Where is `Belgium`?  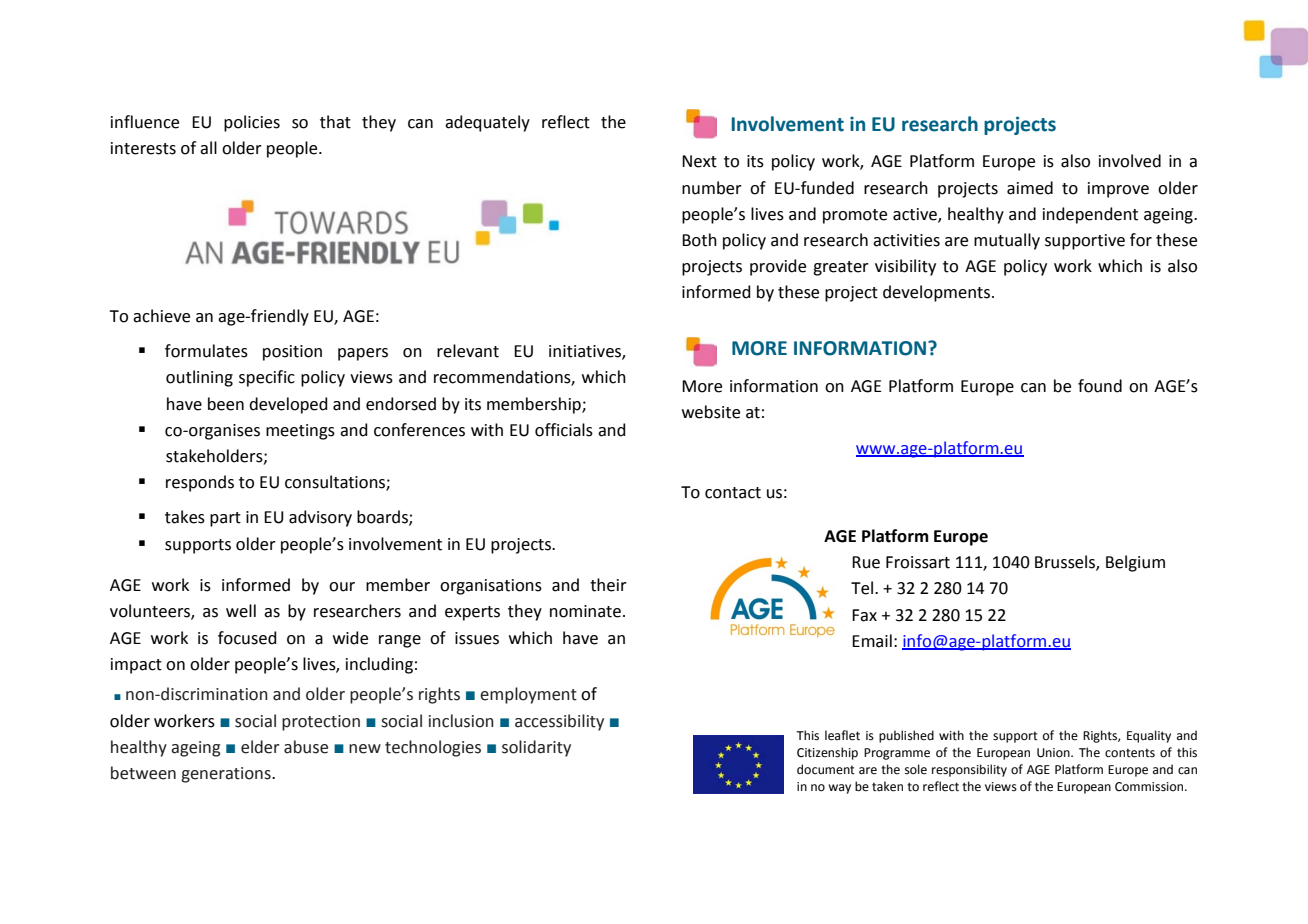
Belgium is located at coordinates (1135, 563).
